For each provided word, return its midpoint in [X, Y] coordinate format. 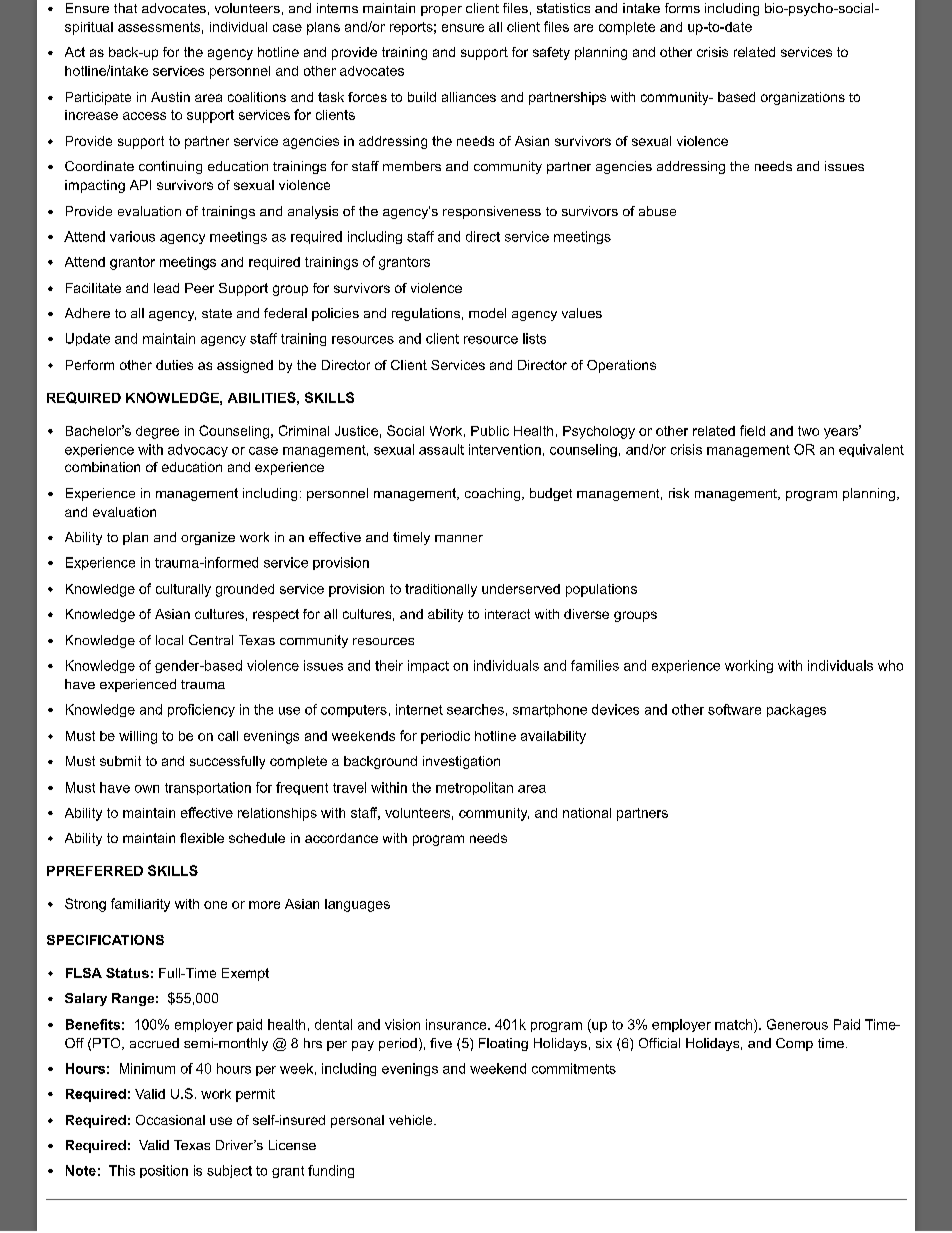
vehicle [412, 1120]
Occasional [170, 1120]
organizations [803, 98]
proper [441, 11]
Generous [797, 1024]
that [125, 8]
